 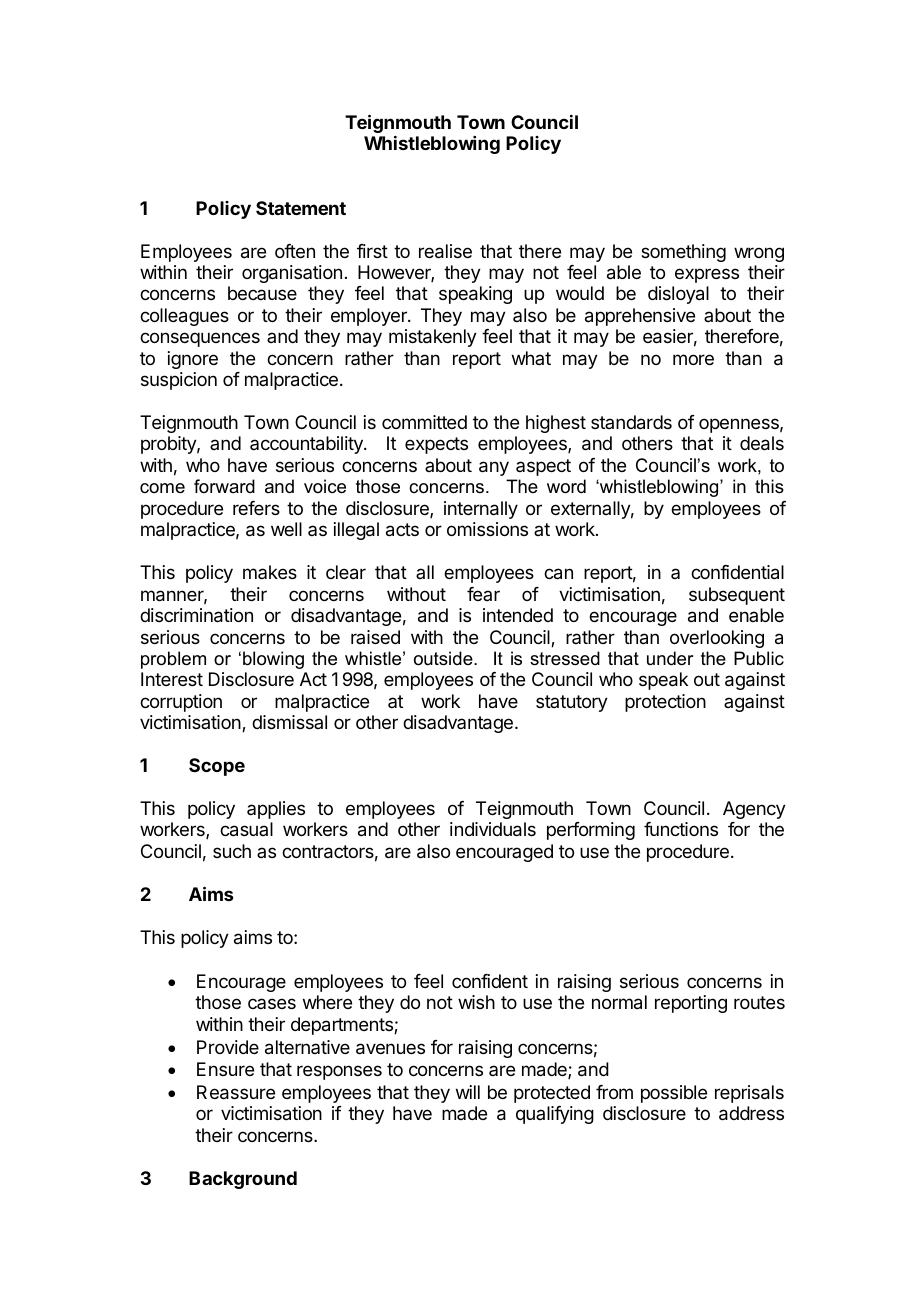 I want to click on any, so click(x=494, y=468).
